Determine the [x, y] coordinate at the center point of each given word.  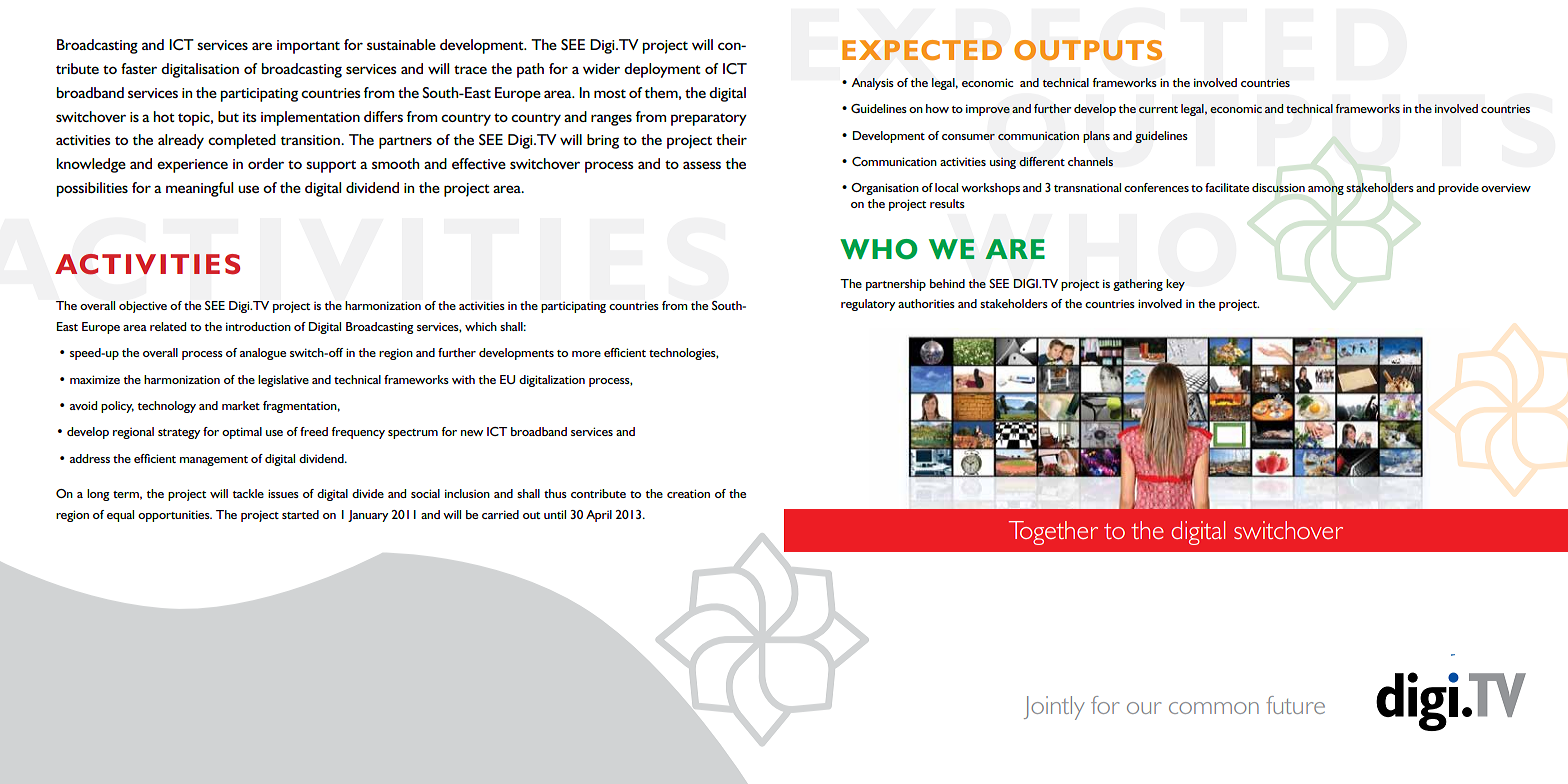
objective [143, 307]
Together [1053, 533]
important [308, 47]
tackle [248, 493]
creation [688, 493]
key [1175, 285]
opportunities [175, 516]
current [1158, 109]
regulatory [868, 305]
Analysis [872, 84]
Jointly [1054, 708]
